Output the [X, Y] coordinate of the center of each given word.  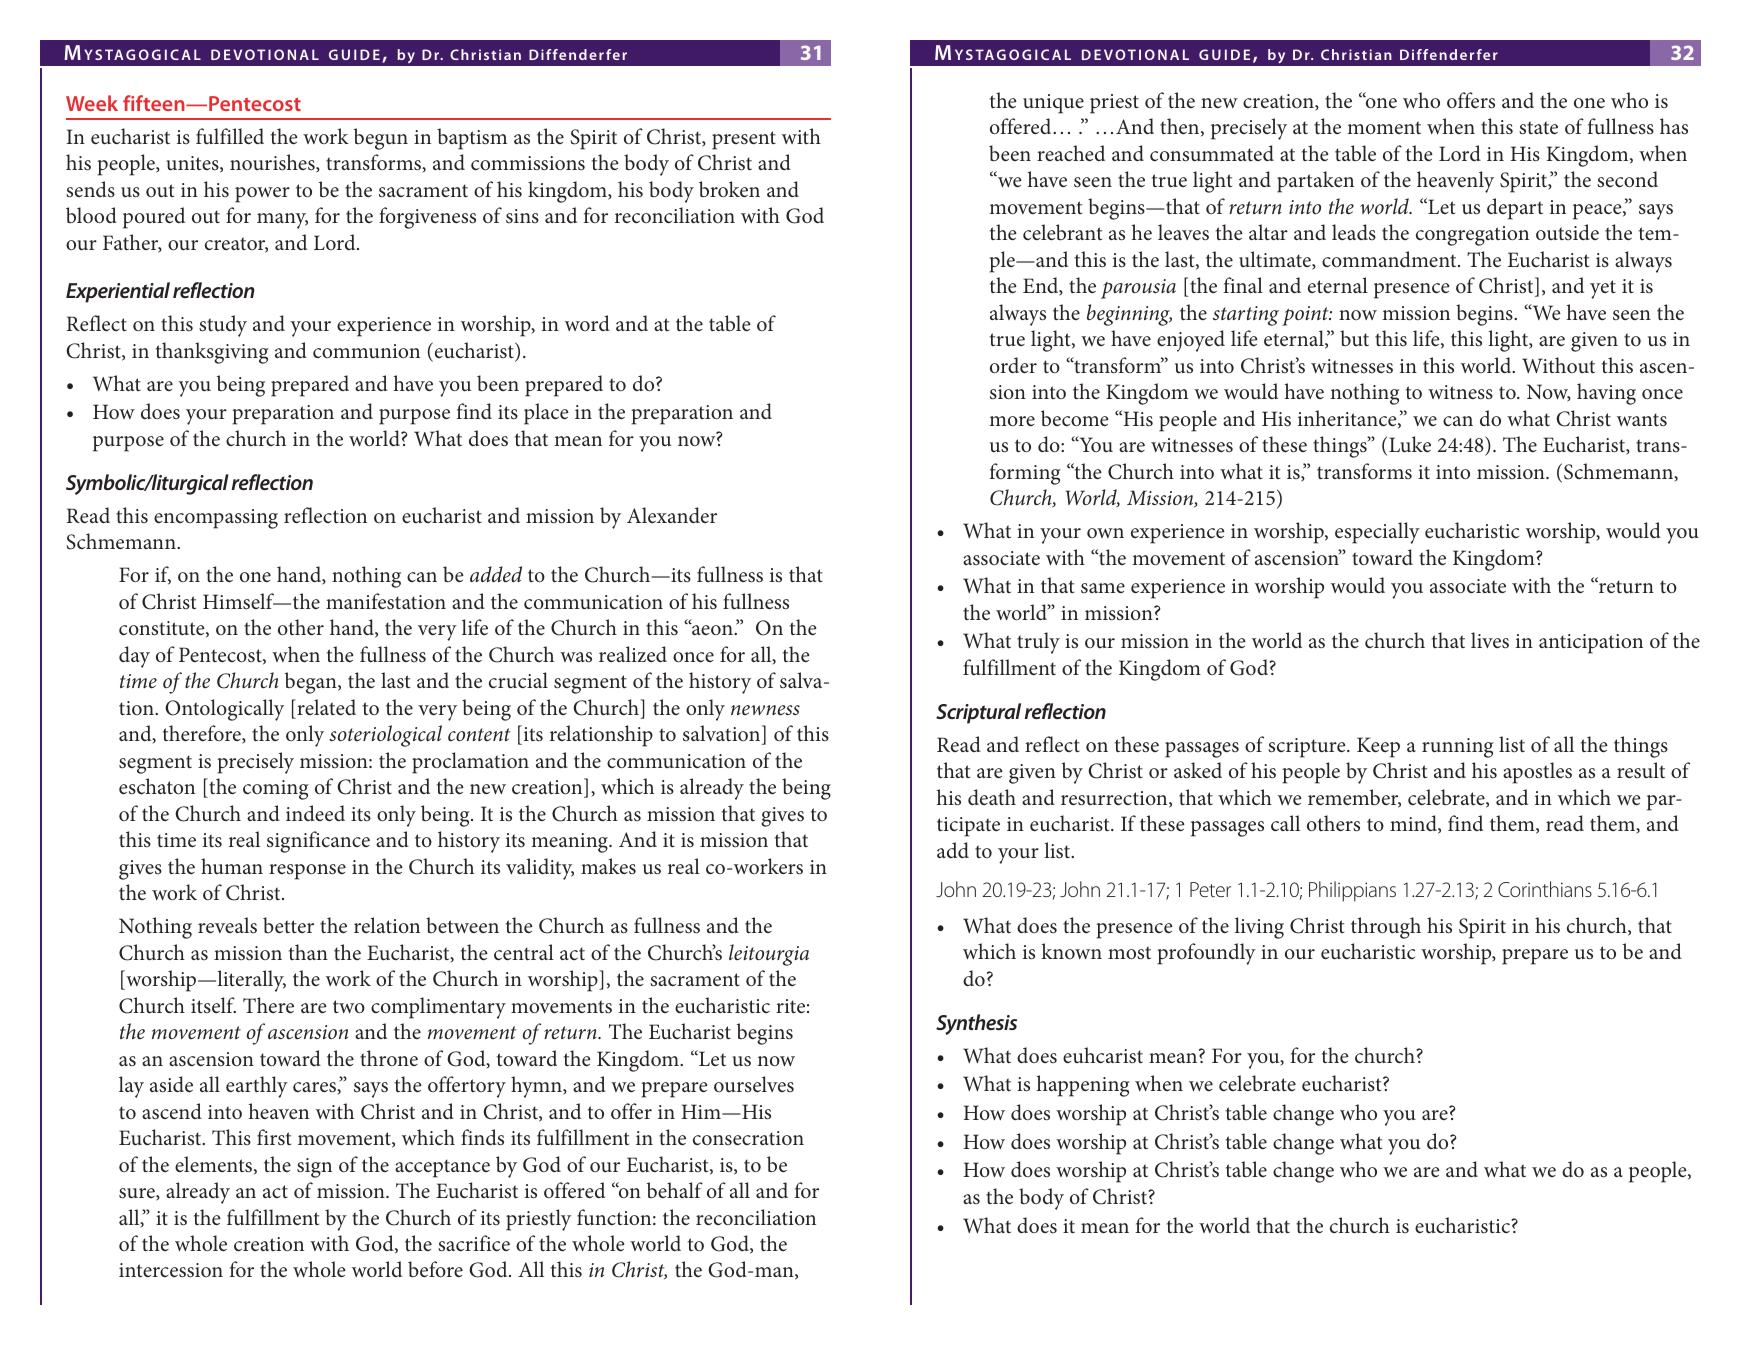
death [992, 797]
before [435, 1269]
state [1538, 128]
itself [213, 1005]
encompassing [216, 519]
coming [276, 790]
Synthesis [976, 1024]
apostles [1537, 773]
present [744, 140]
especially [1377, 533]
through [1386, 928]
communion [366, 351]
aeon [712, 629]
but [1354, 338]
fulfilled [230, 136]
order [1013, 365]
